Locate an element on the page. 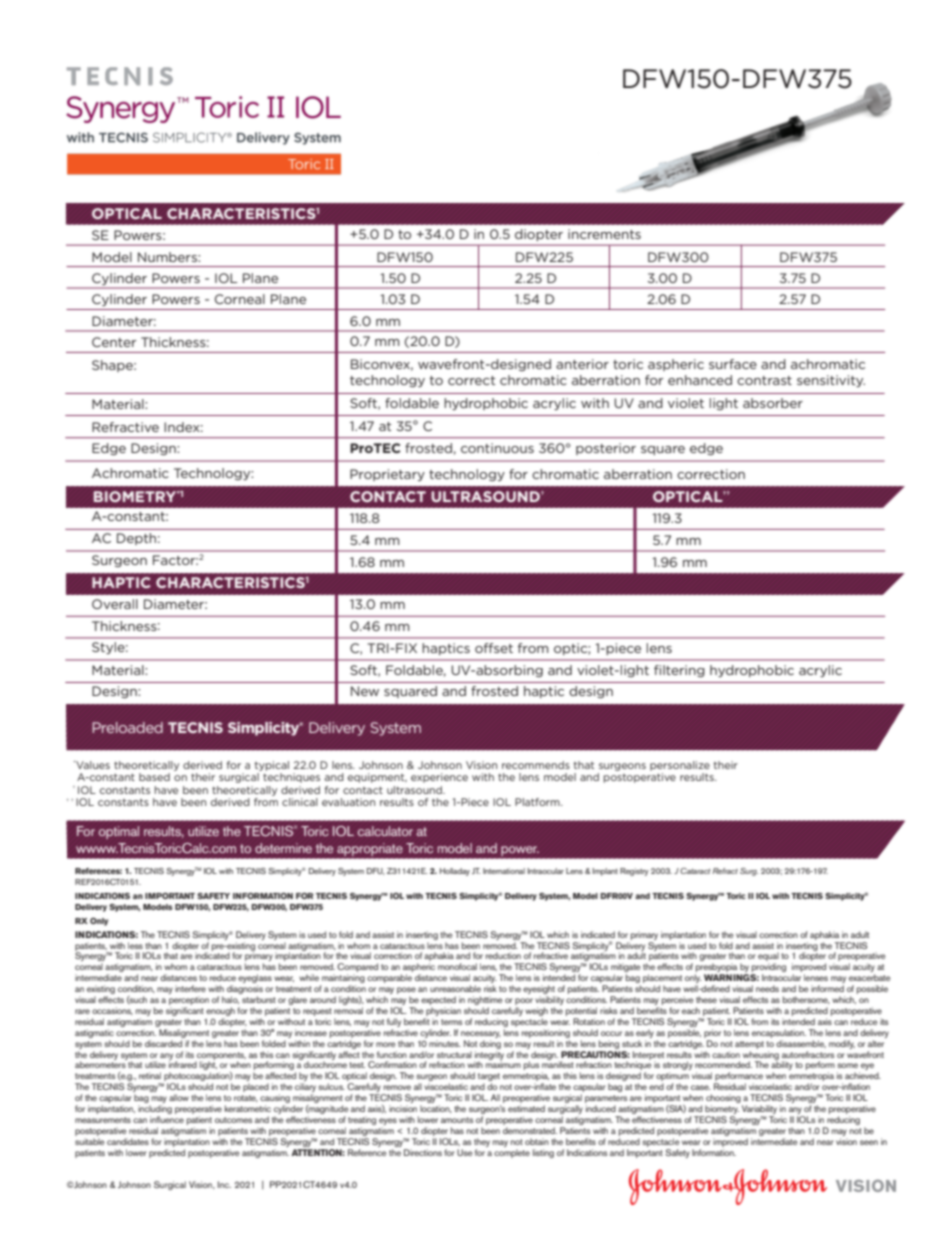 The width and height of the page is (952, 1233). increments is located at coordinates (604, 234).
